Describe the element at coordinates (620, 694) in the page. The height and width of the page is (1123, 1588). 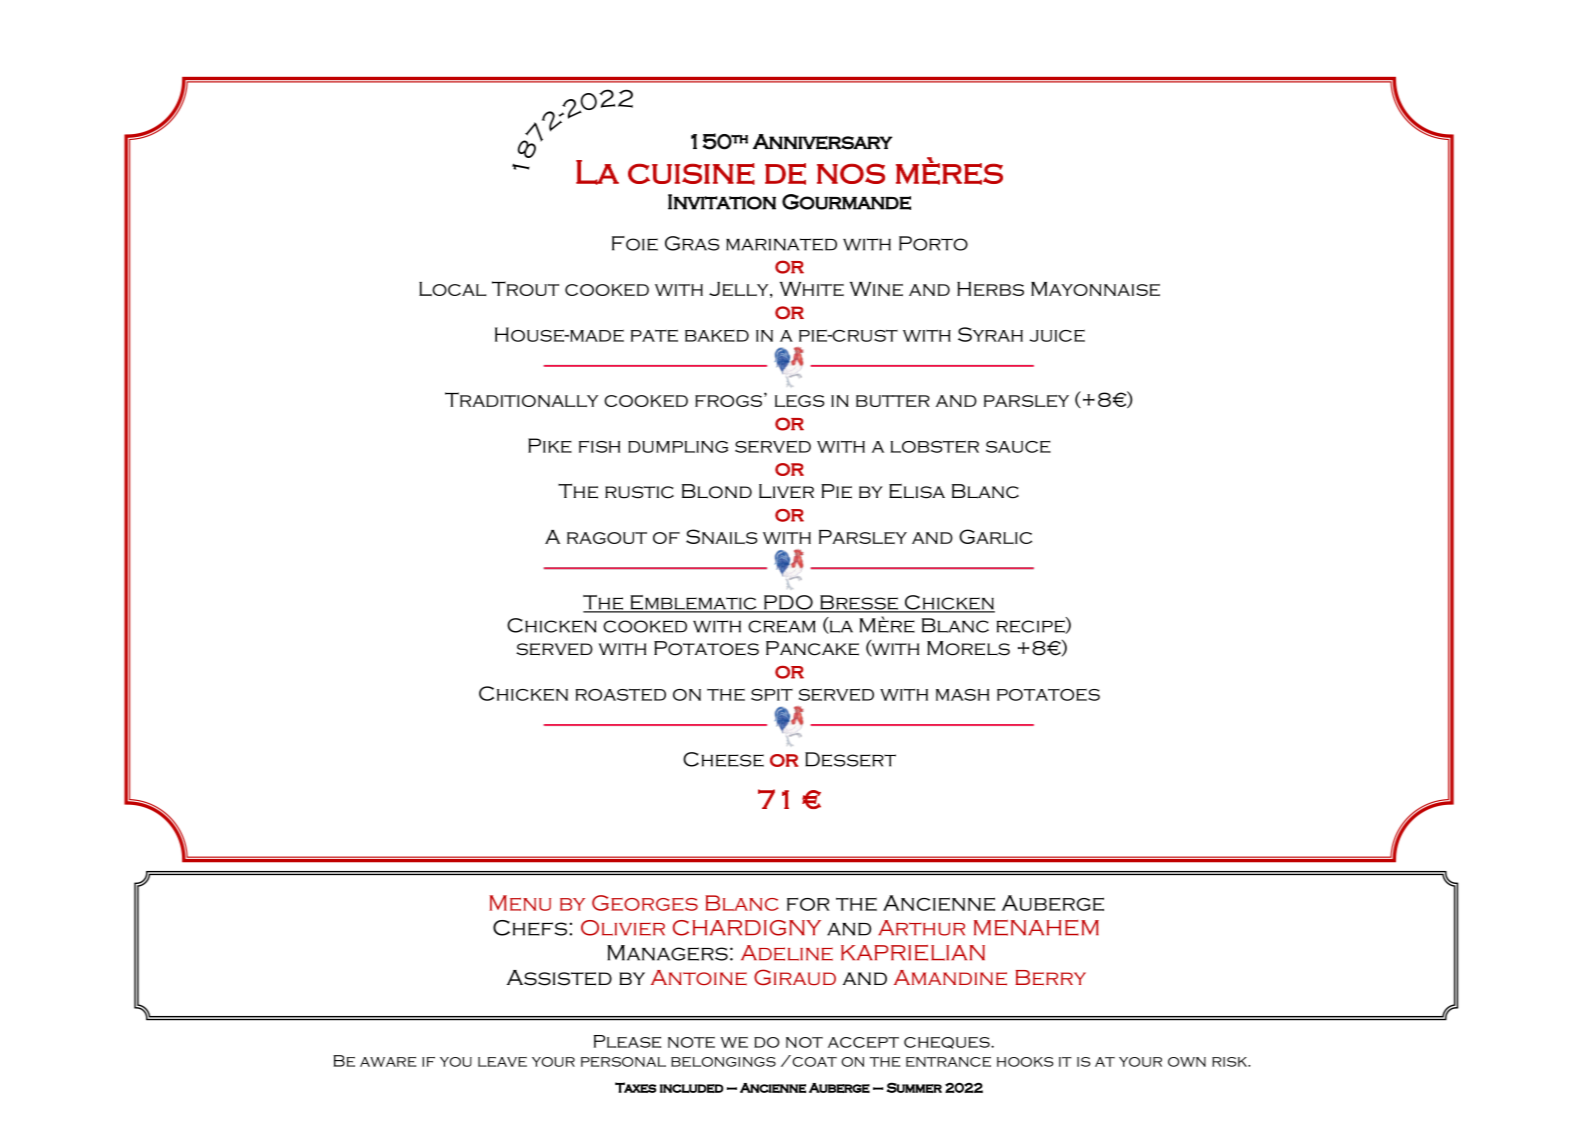
I see `roasted` at that location.
